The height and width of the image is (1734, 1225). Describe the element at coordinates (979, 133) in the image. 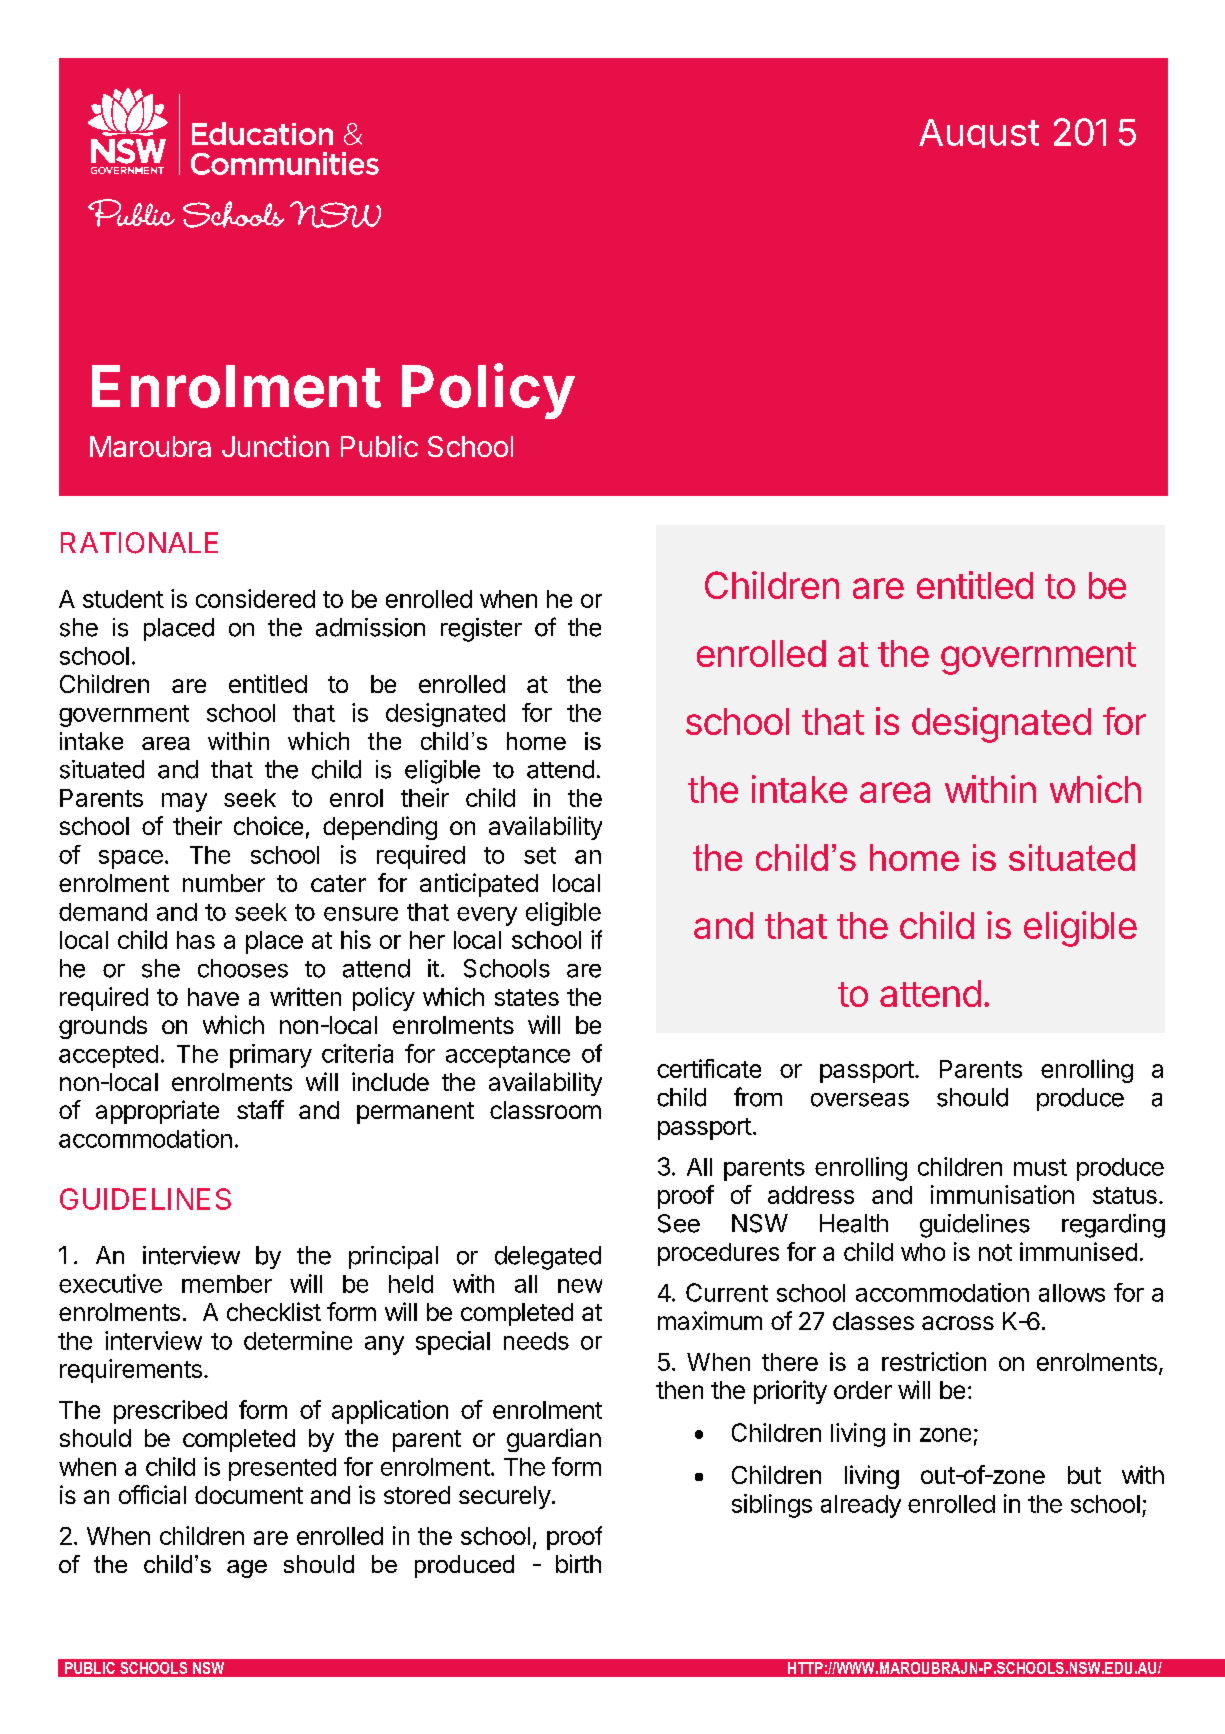

I see `August` at that location.
